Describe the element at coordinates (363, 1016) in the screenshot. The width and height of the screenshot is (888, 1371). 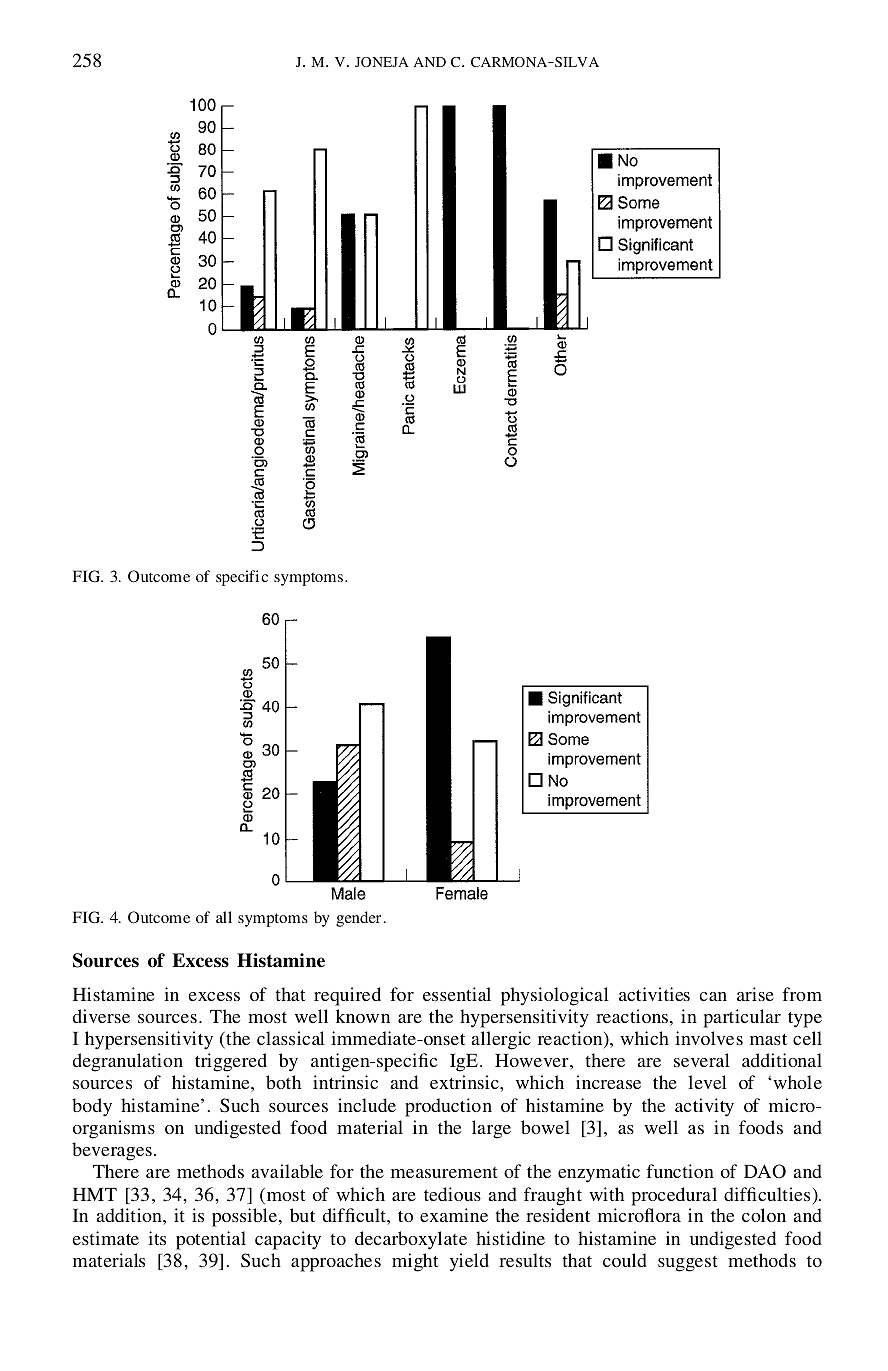
I see `known` at that location.
